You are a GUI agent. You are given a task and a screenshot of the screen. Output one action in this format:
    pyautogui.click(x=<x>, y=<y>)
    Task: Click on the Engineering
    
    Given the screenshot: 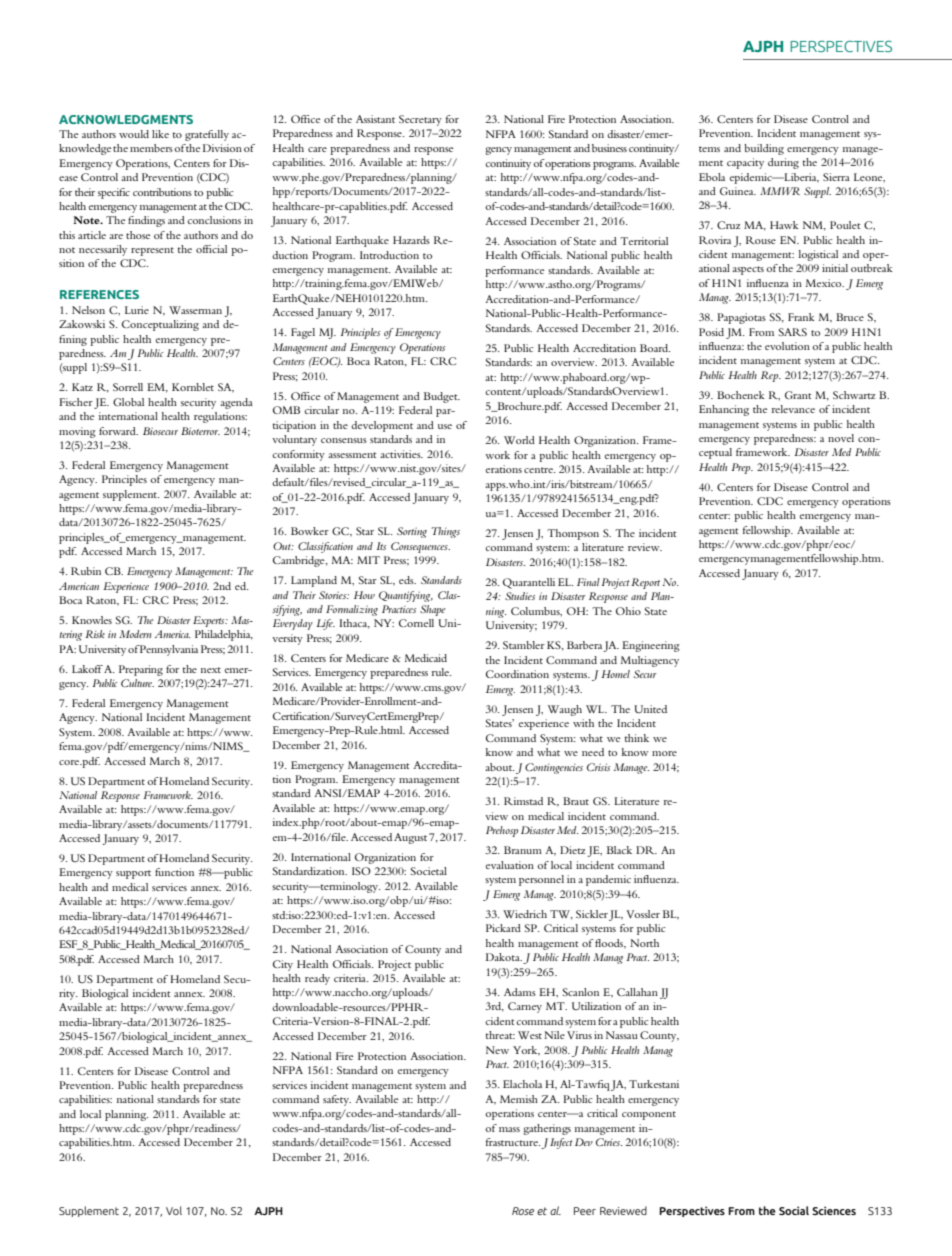 What is the action you would take?
    pyautogui.click(x=651, y=646)
